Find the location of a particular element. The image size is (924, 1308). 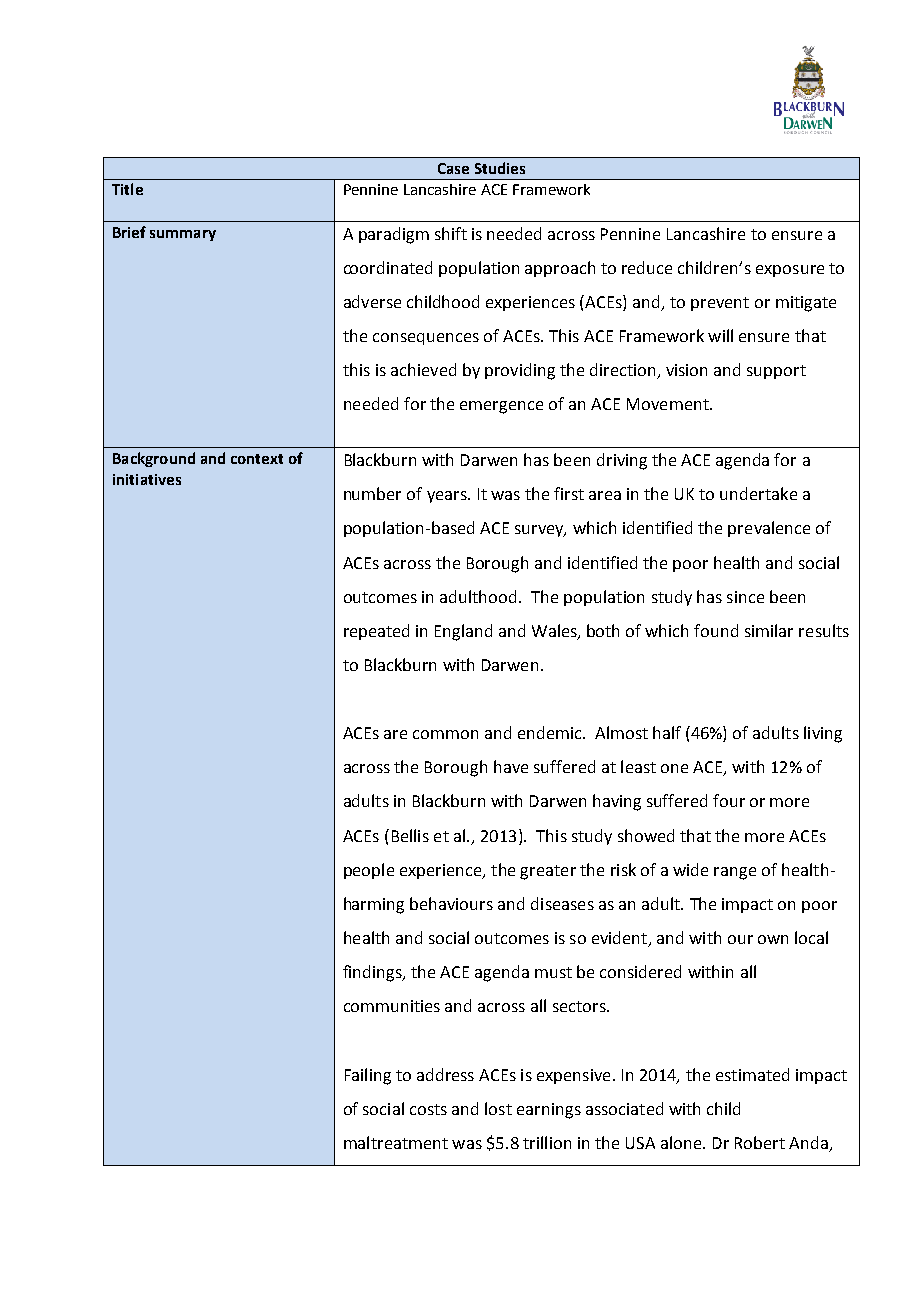

Failing is located at coordinates (368, 1076).
